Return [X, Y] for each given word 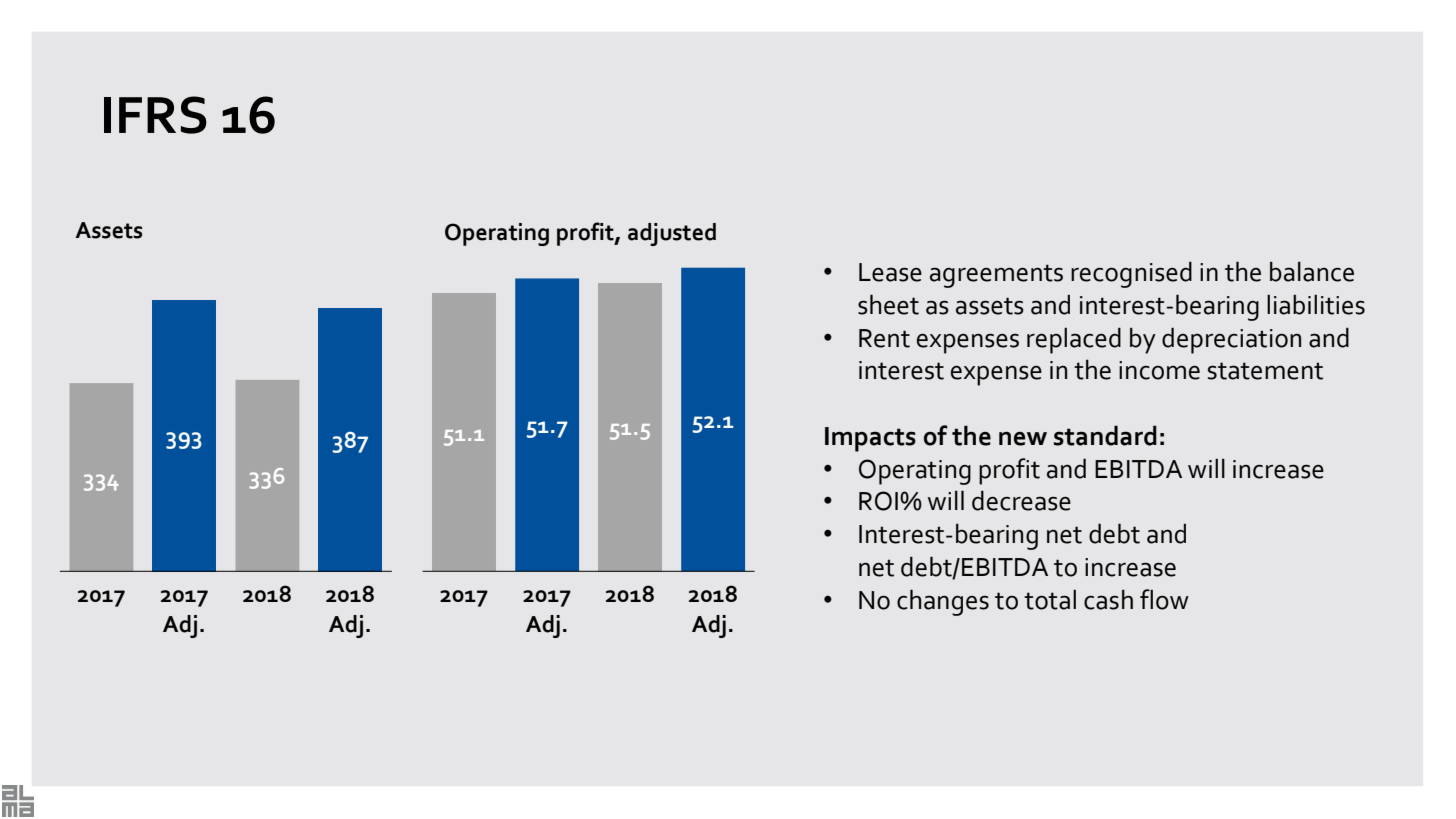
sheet [888, 304]
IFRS [155, 115]
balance [1312, 272]
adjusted [672, 234]
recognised [1131, 274]
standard [1105, 435]
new [1023, 439]
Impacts [870, 439]
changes [943, 602]
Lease [890, 272]
